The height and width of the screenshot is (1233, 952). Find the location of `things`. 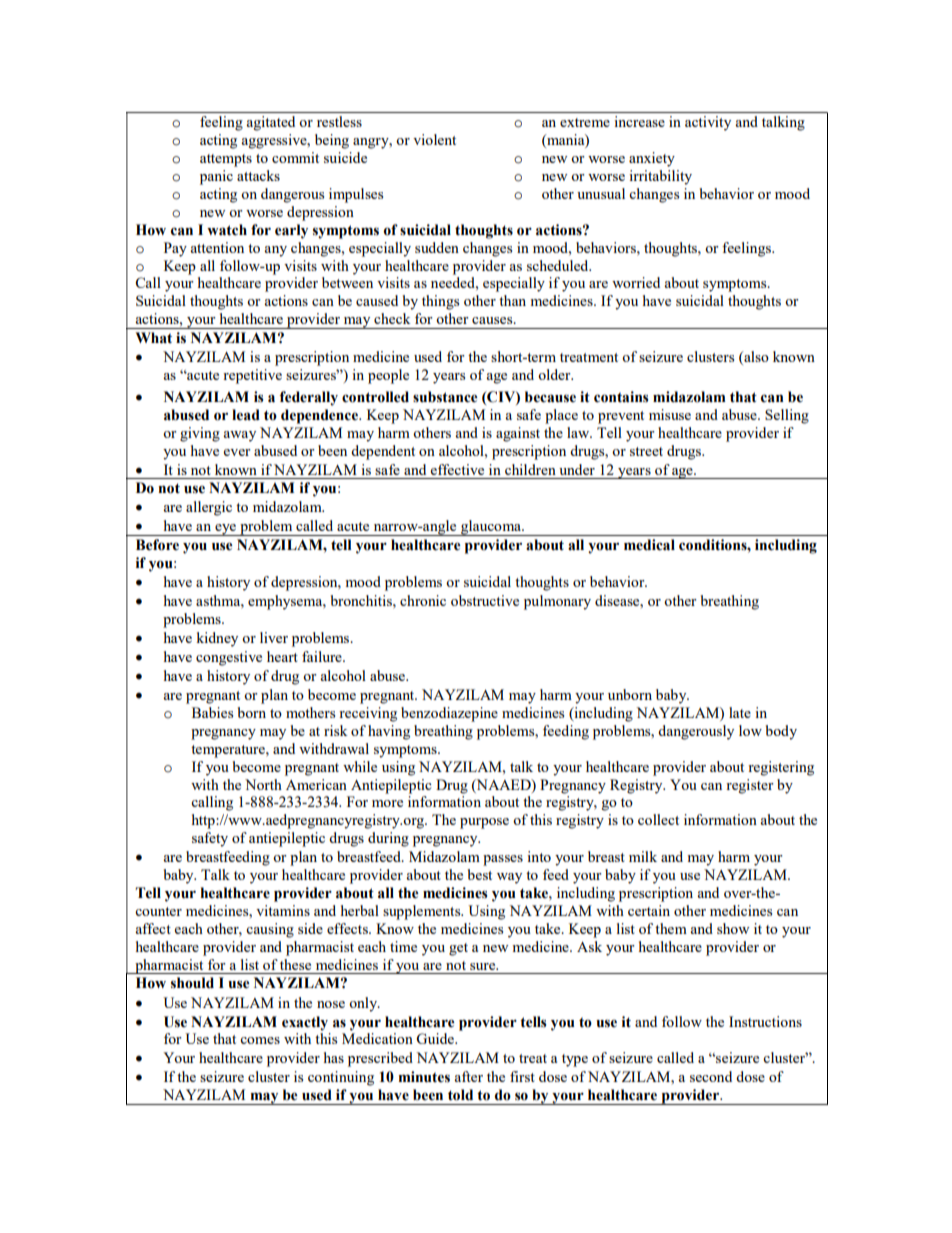

things is located at coordinates (440, 302).
